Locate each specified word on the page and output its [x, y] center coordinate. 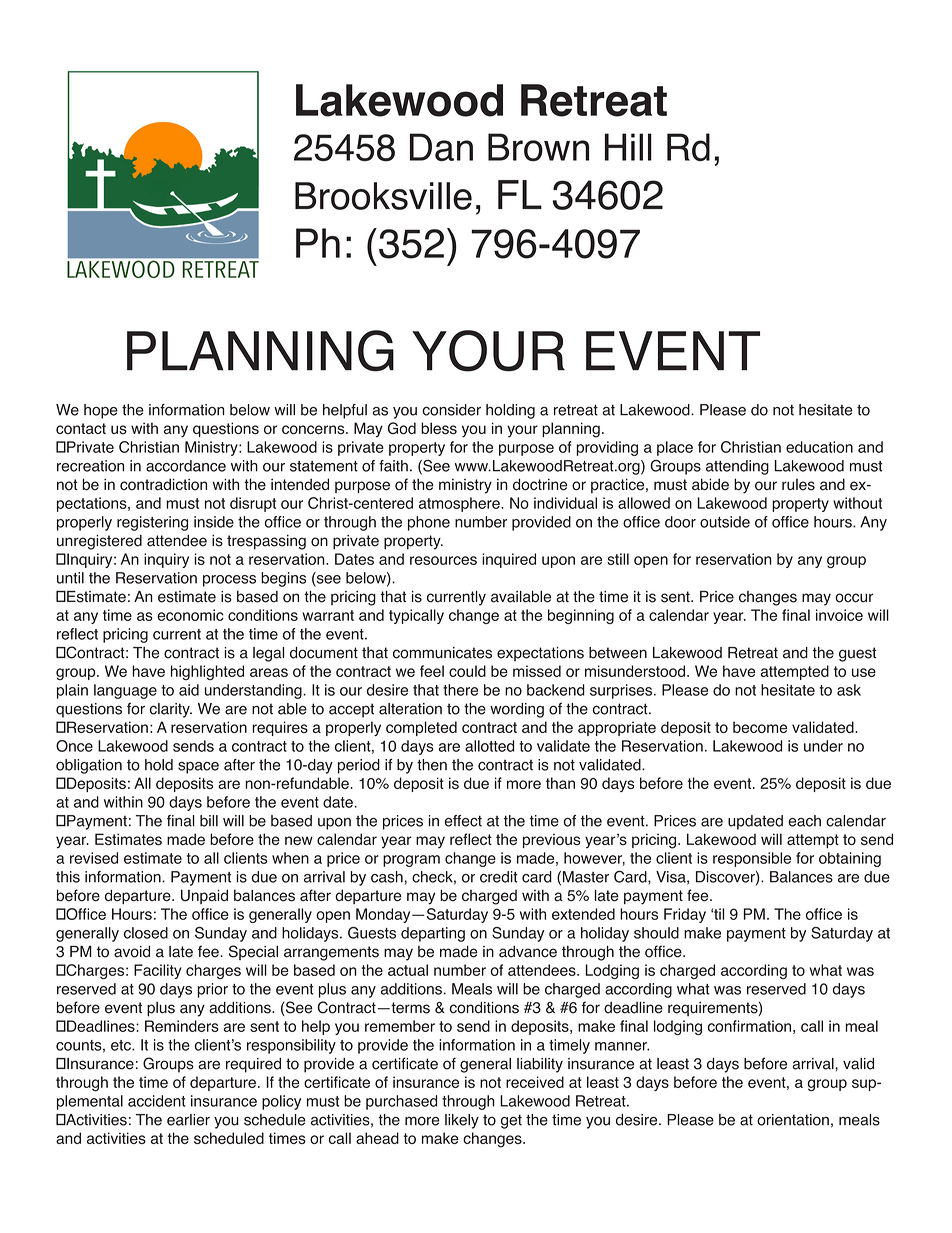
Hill [628, 147]
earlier [188, 1120]
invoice [839, 615]
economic [190, 615]
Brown [538, 147]
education [819, 447]
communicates [442, 653]
